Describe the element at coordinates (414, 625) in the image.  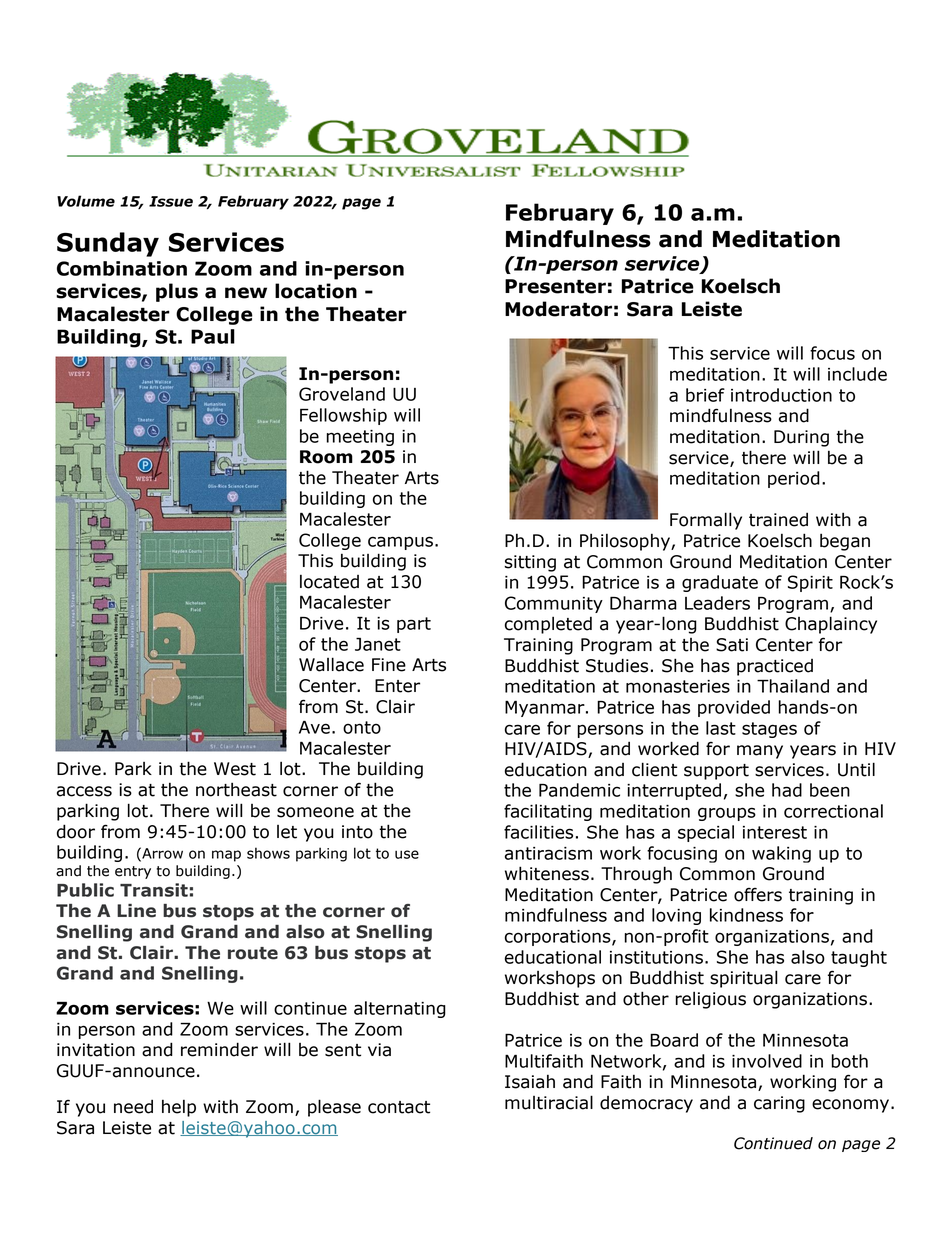
I see `part` at that location.
